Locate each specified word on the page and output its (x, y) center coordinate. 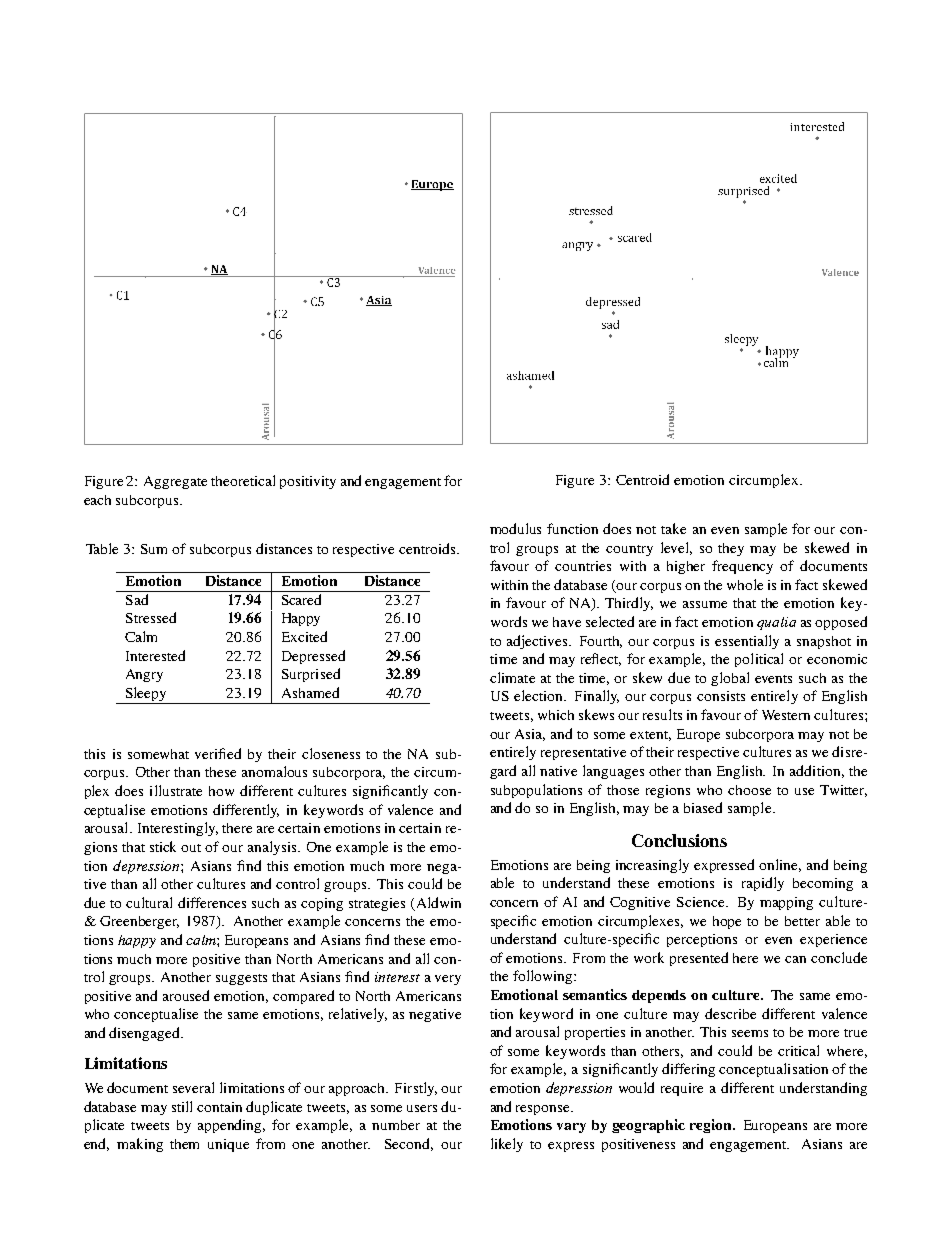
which (556, 715)
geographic (648, 1126)
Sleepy (146, 695)
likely (507, 1145)
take (673, 528)
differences (212, 902)
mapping (786, 903)
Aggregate (175, 482)
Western (786, 715)
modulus (515, 528)
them (184, 1144)
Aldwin (437, 903)
